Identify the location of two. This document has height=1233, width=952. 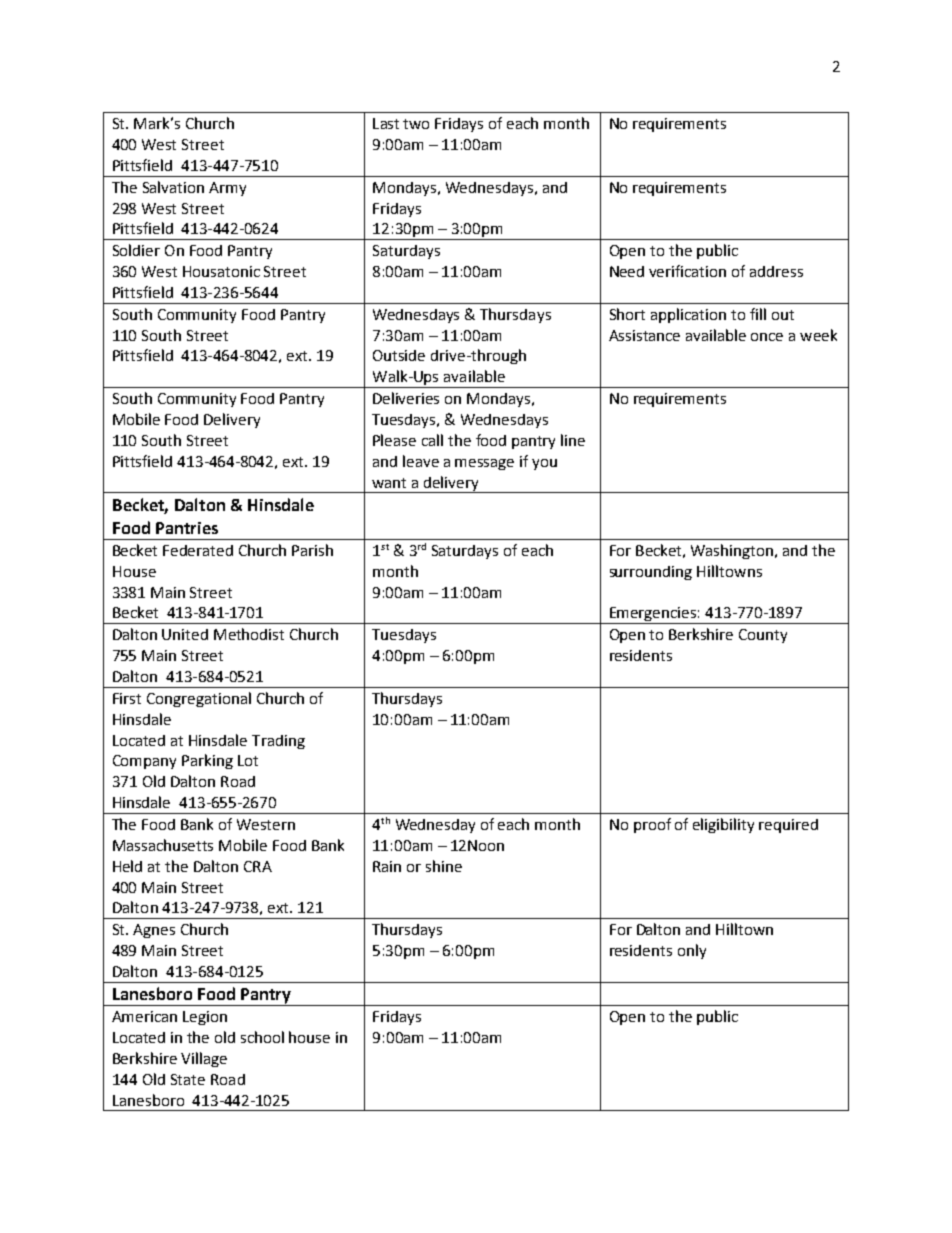
(416, 124).
